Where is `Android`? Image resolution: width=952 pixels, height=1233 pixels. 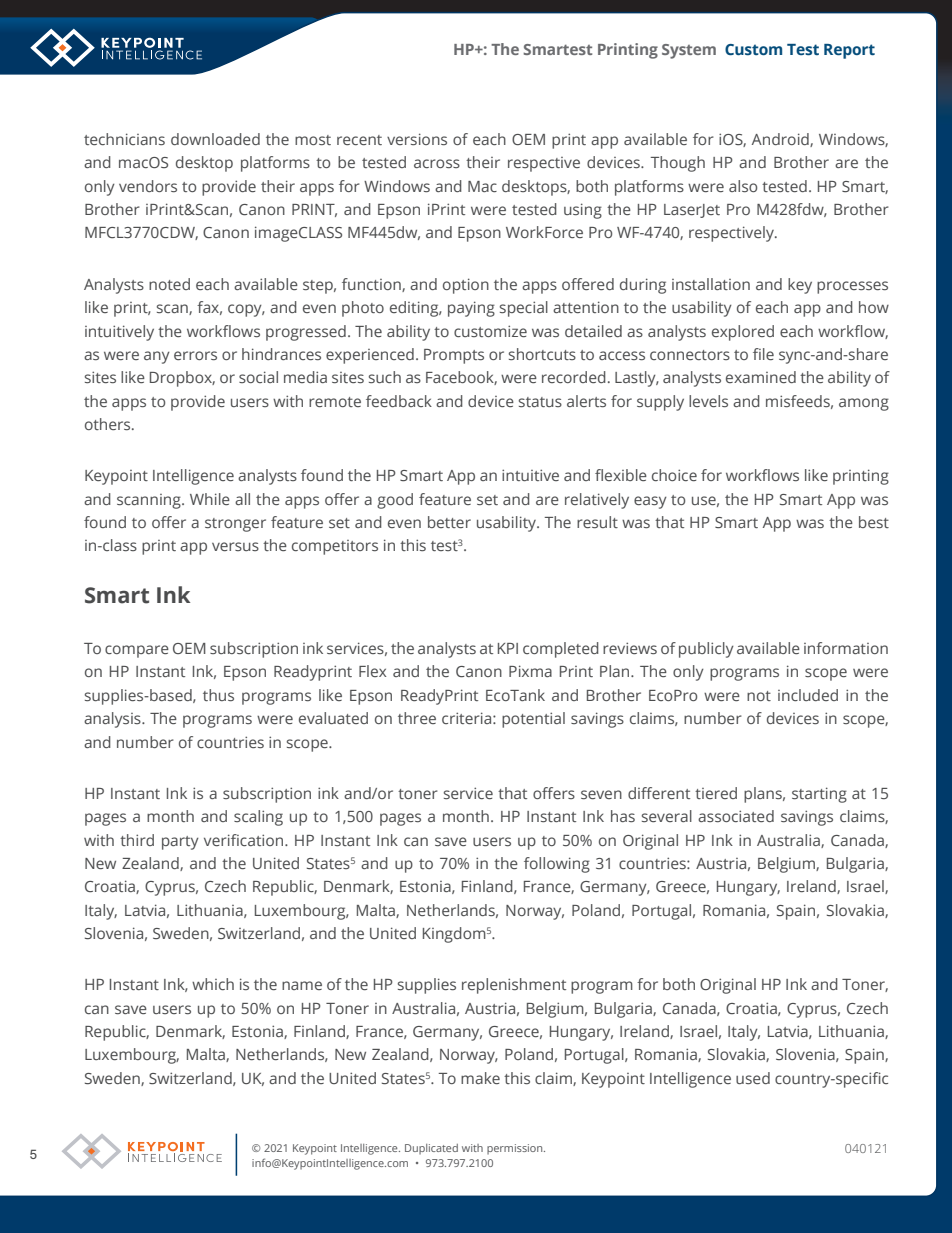 Android is located at coordinates (781, 140).
